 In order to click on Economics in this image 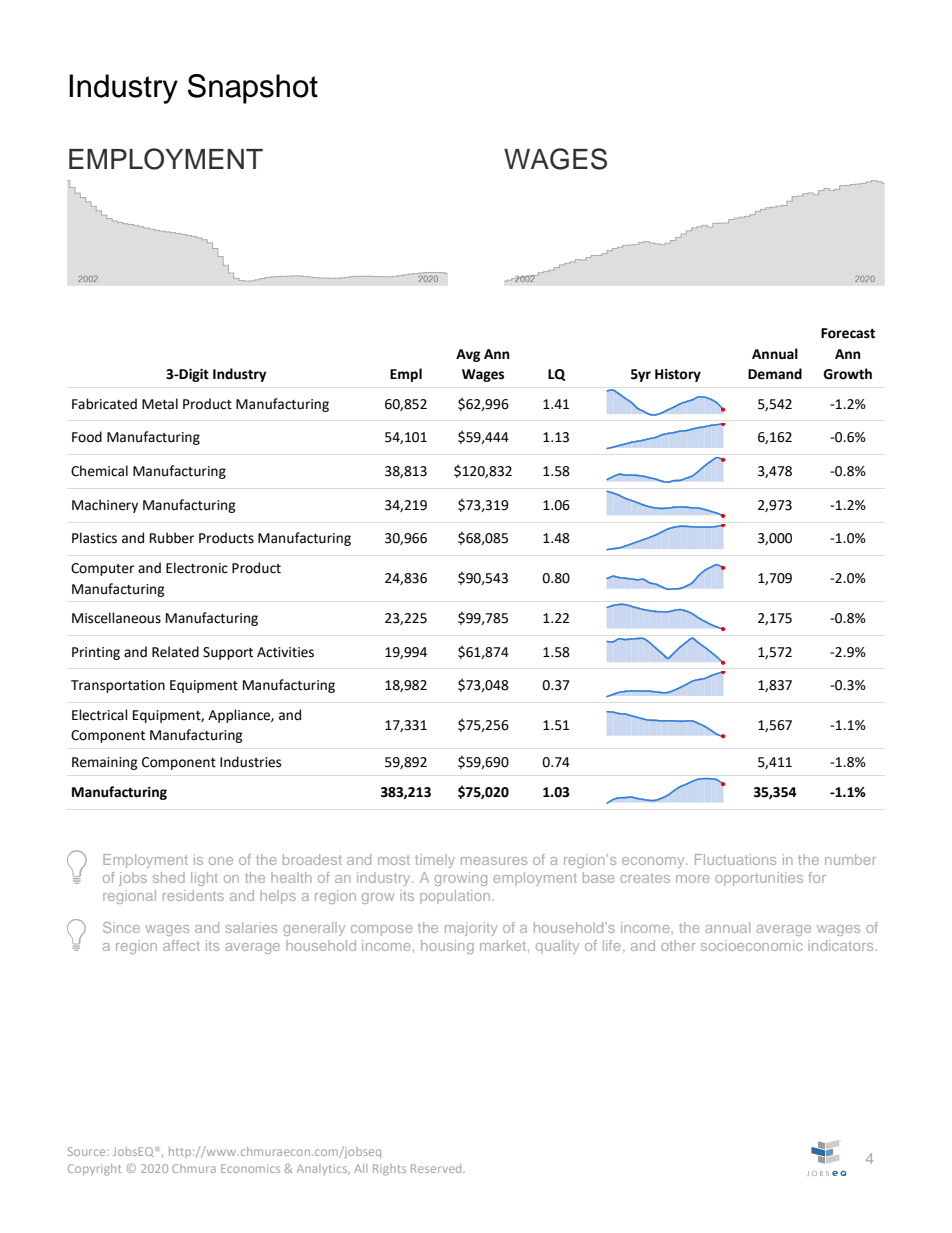, I will do `click(250, 1168)`.
